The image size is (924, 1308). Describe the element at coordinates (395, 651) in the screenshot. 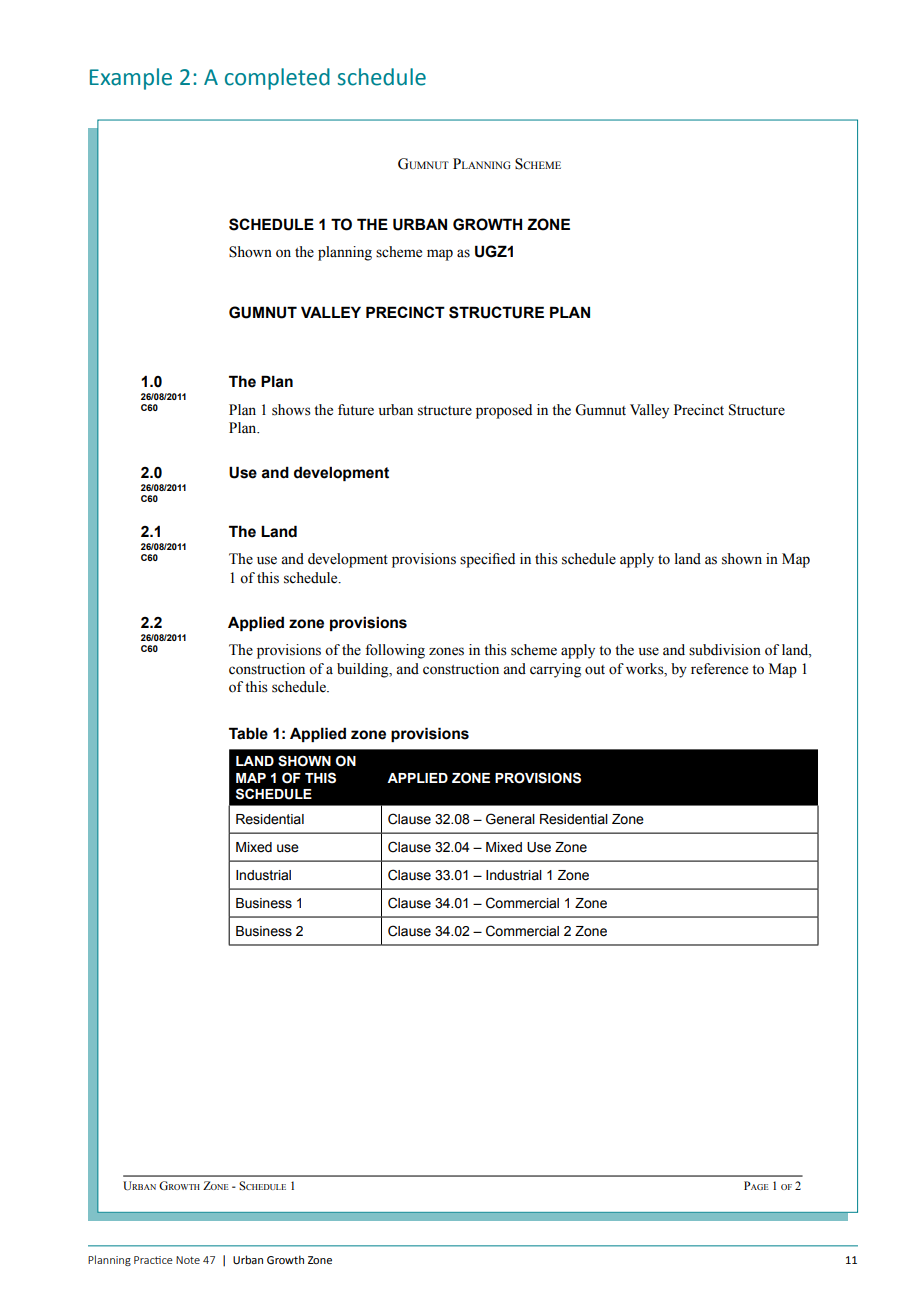

I see `following` at that location.
